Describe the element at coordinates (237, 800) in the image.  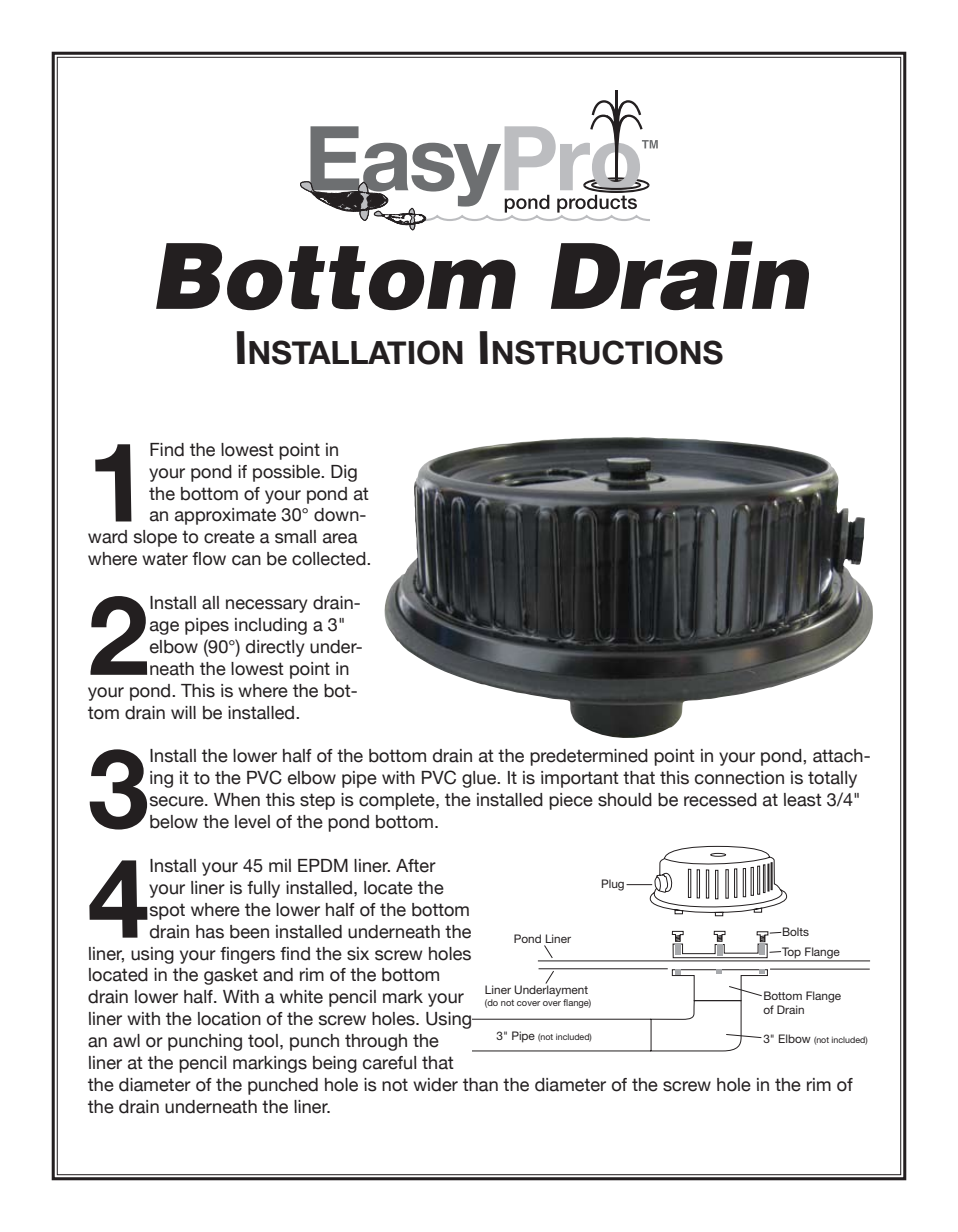
I see `When` at that location.
